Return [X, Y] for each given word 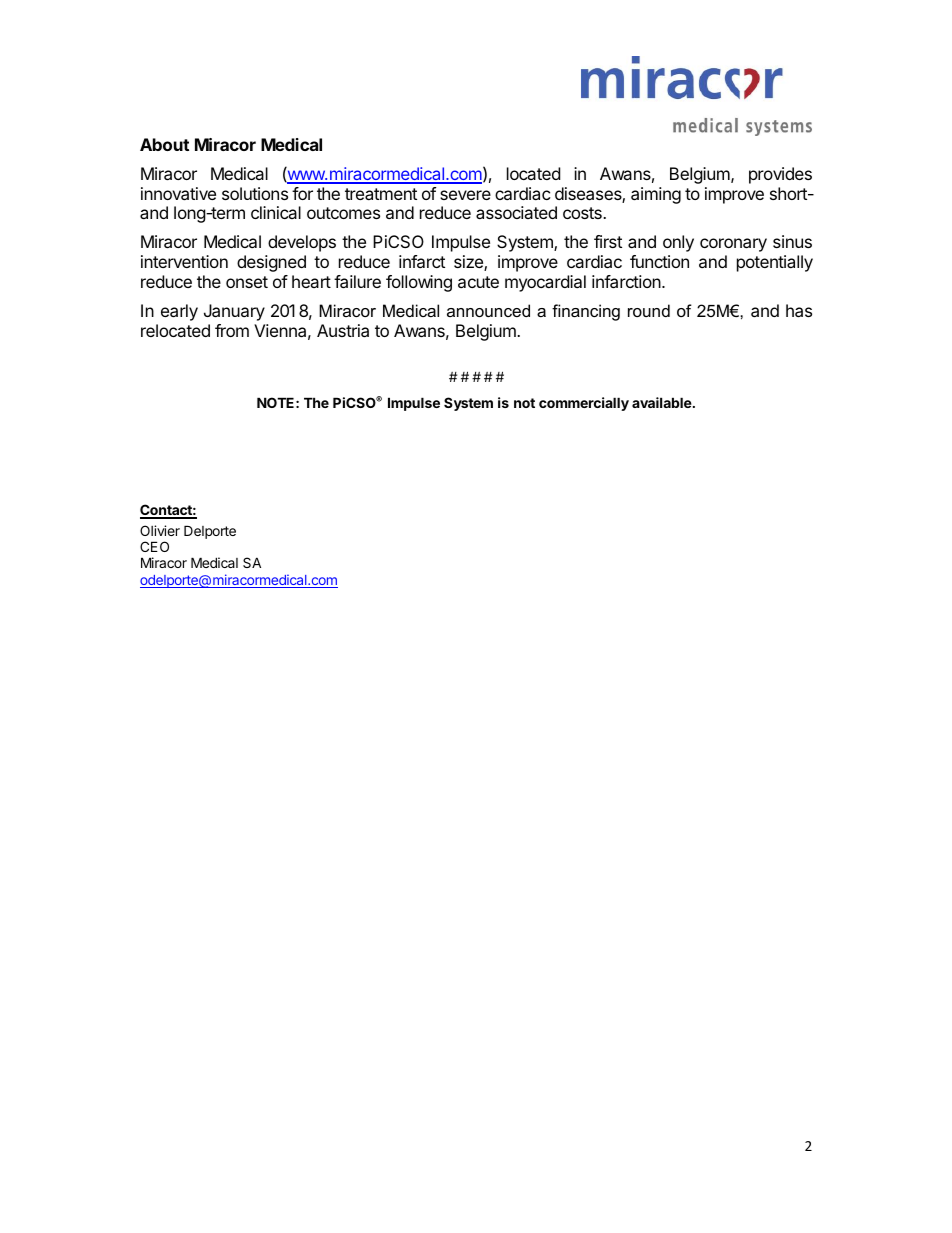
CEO [154, 546]
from [232, 330]
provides [780, 175]
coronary [733, 245]
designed [271, 263]
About [164, 144]
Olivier [160, 530]
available [663, 402]
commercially [584, 404]
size [469, 263]
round [649, 310]
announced [488, 310]
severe [465, 195]
